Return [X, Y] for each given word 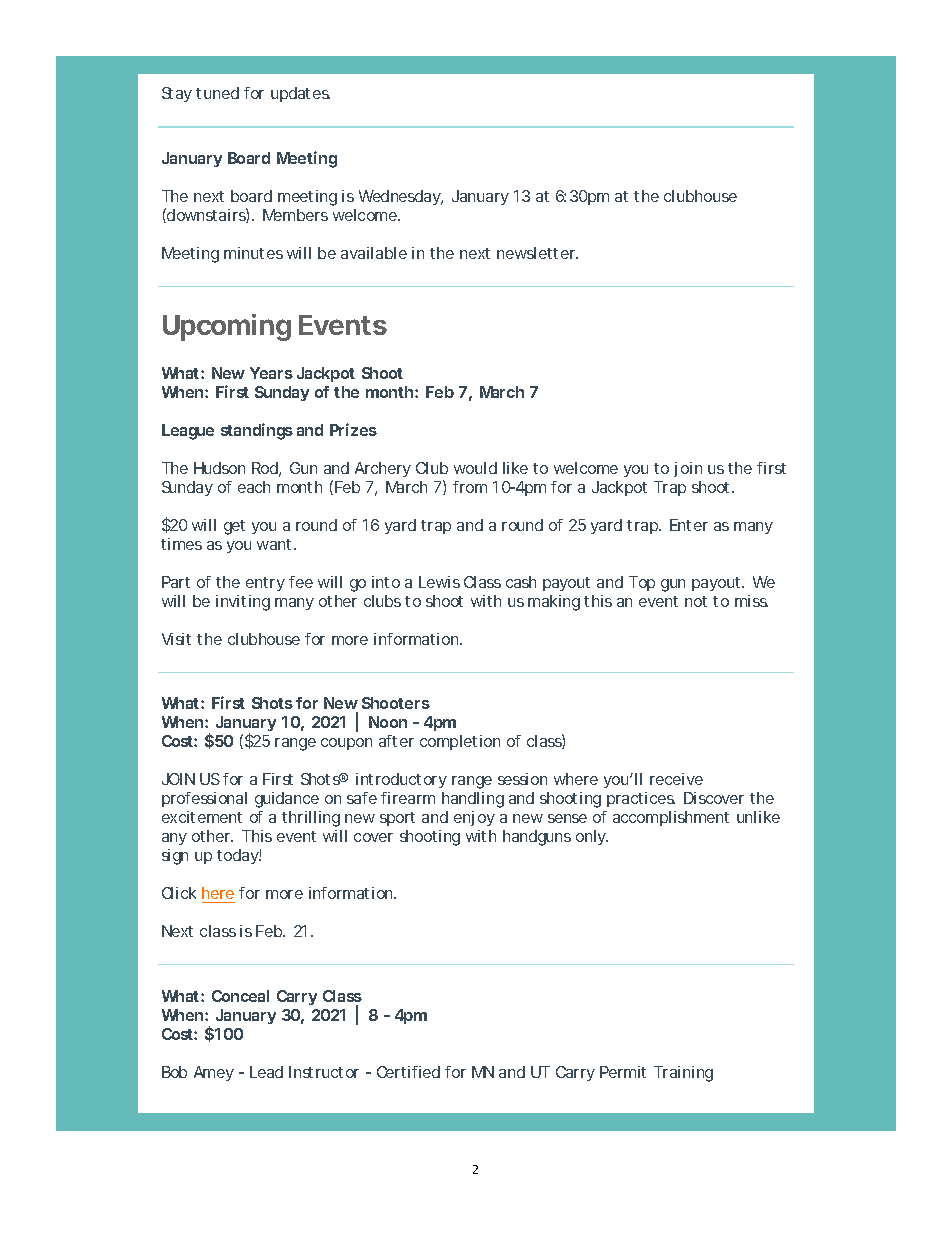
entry [265, 584]
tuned [217, 93]
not [696, 601]
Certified [408, 1072]
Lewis [439, 582]
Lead [266, 1072]
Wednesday [401, 197]
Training [683, 1074]
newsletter [537, 253]
